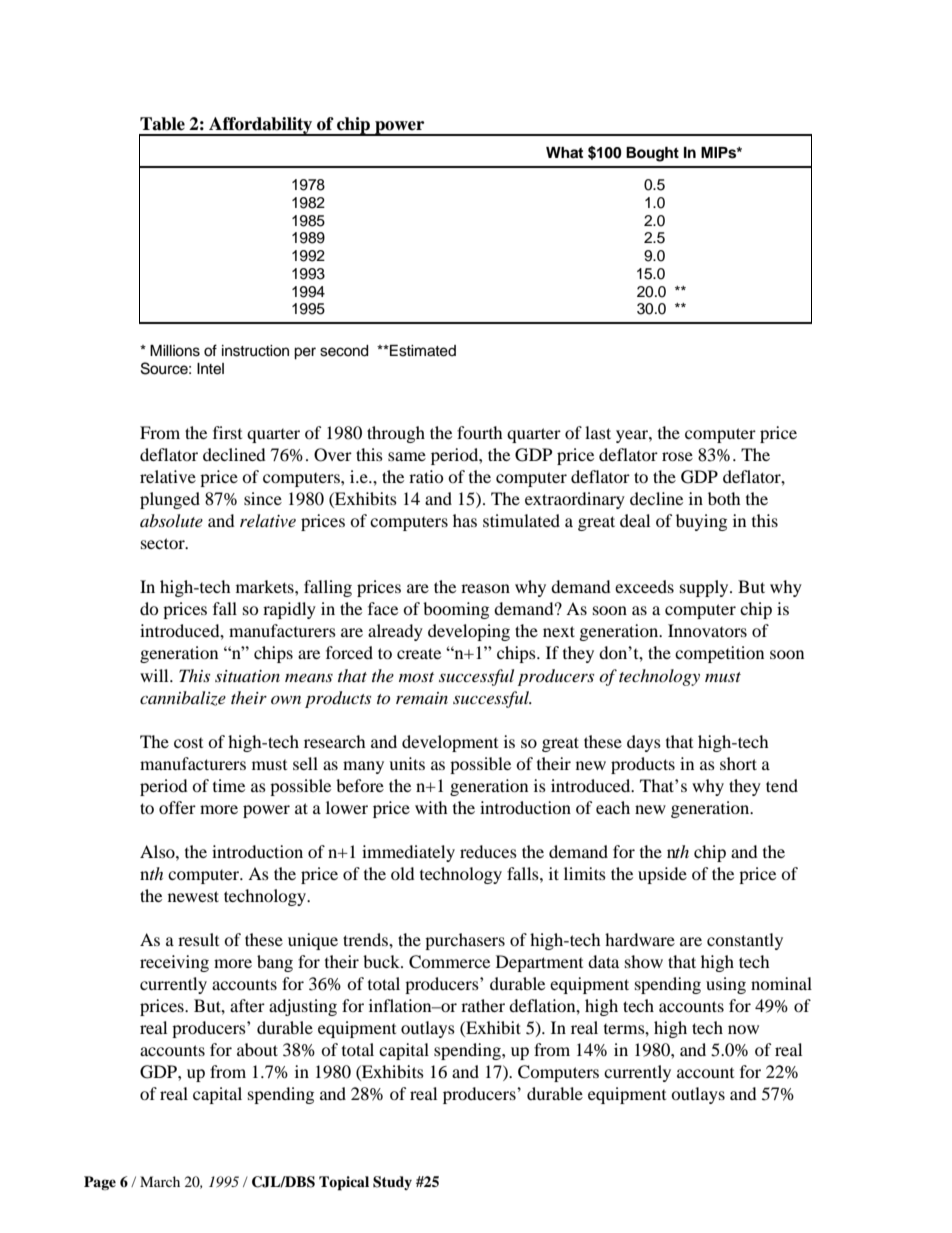 Image resolution: width=952 pixels, height=1233 pixels. I want to click on buying, so click(701, 522).
